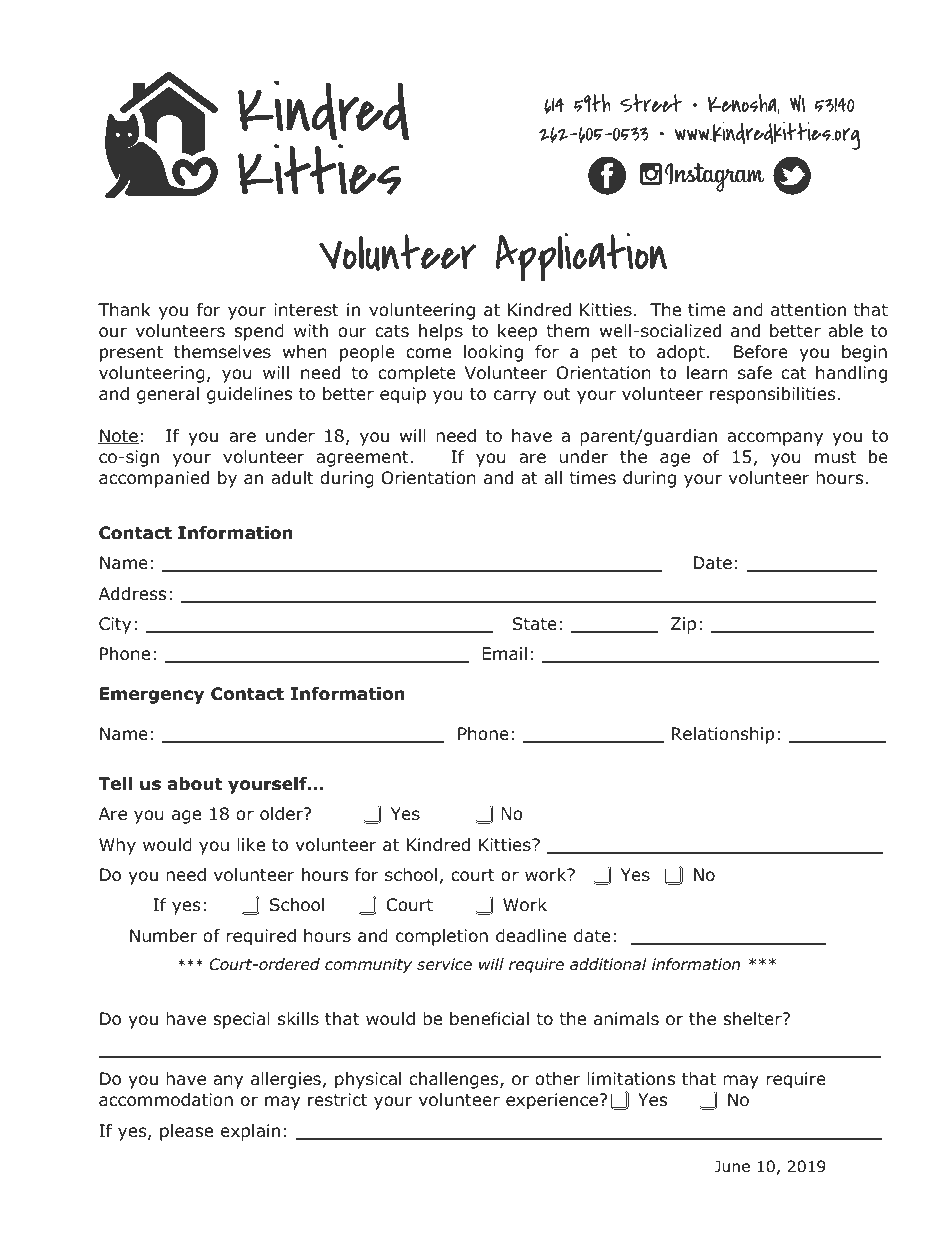 The image size is (952, 1233). Describe the element at coordinates (836, 457) in the screenshot. I see `must` at that location.
